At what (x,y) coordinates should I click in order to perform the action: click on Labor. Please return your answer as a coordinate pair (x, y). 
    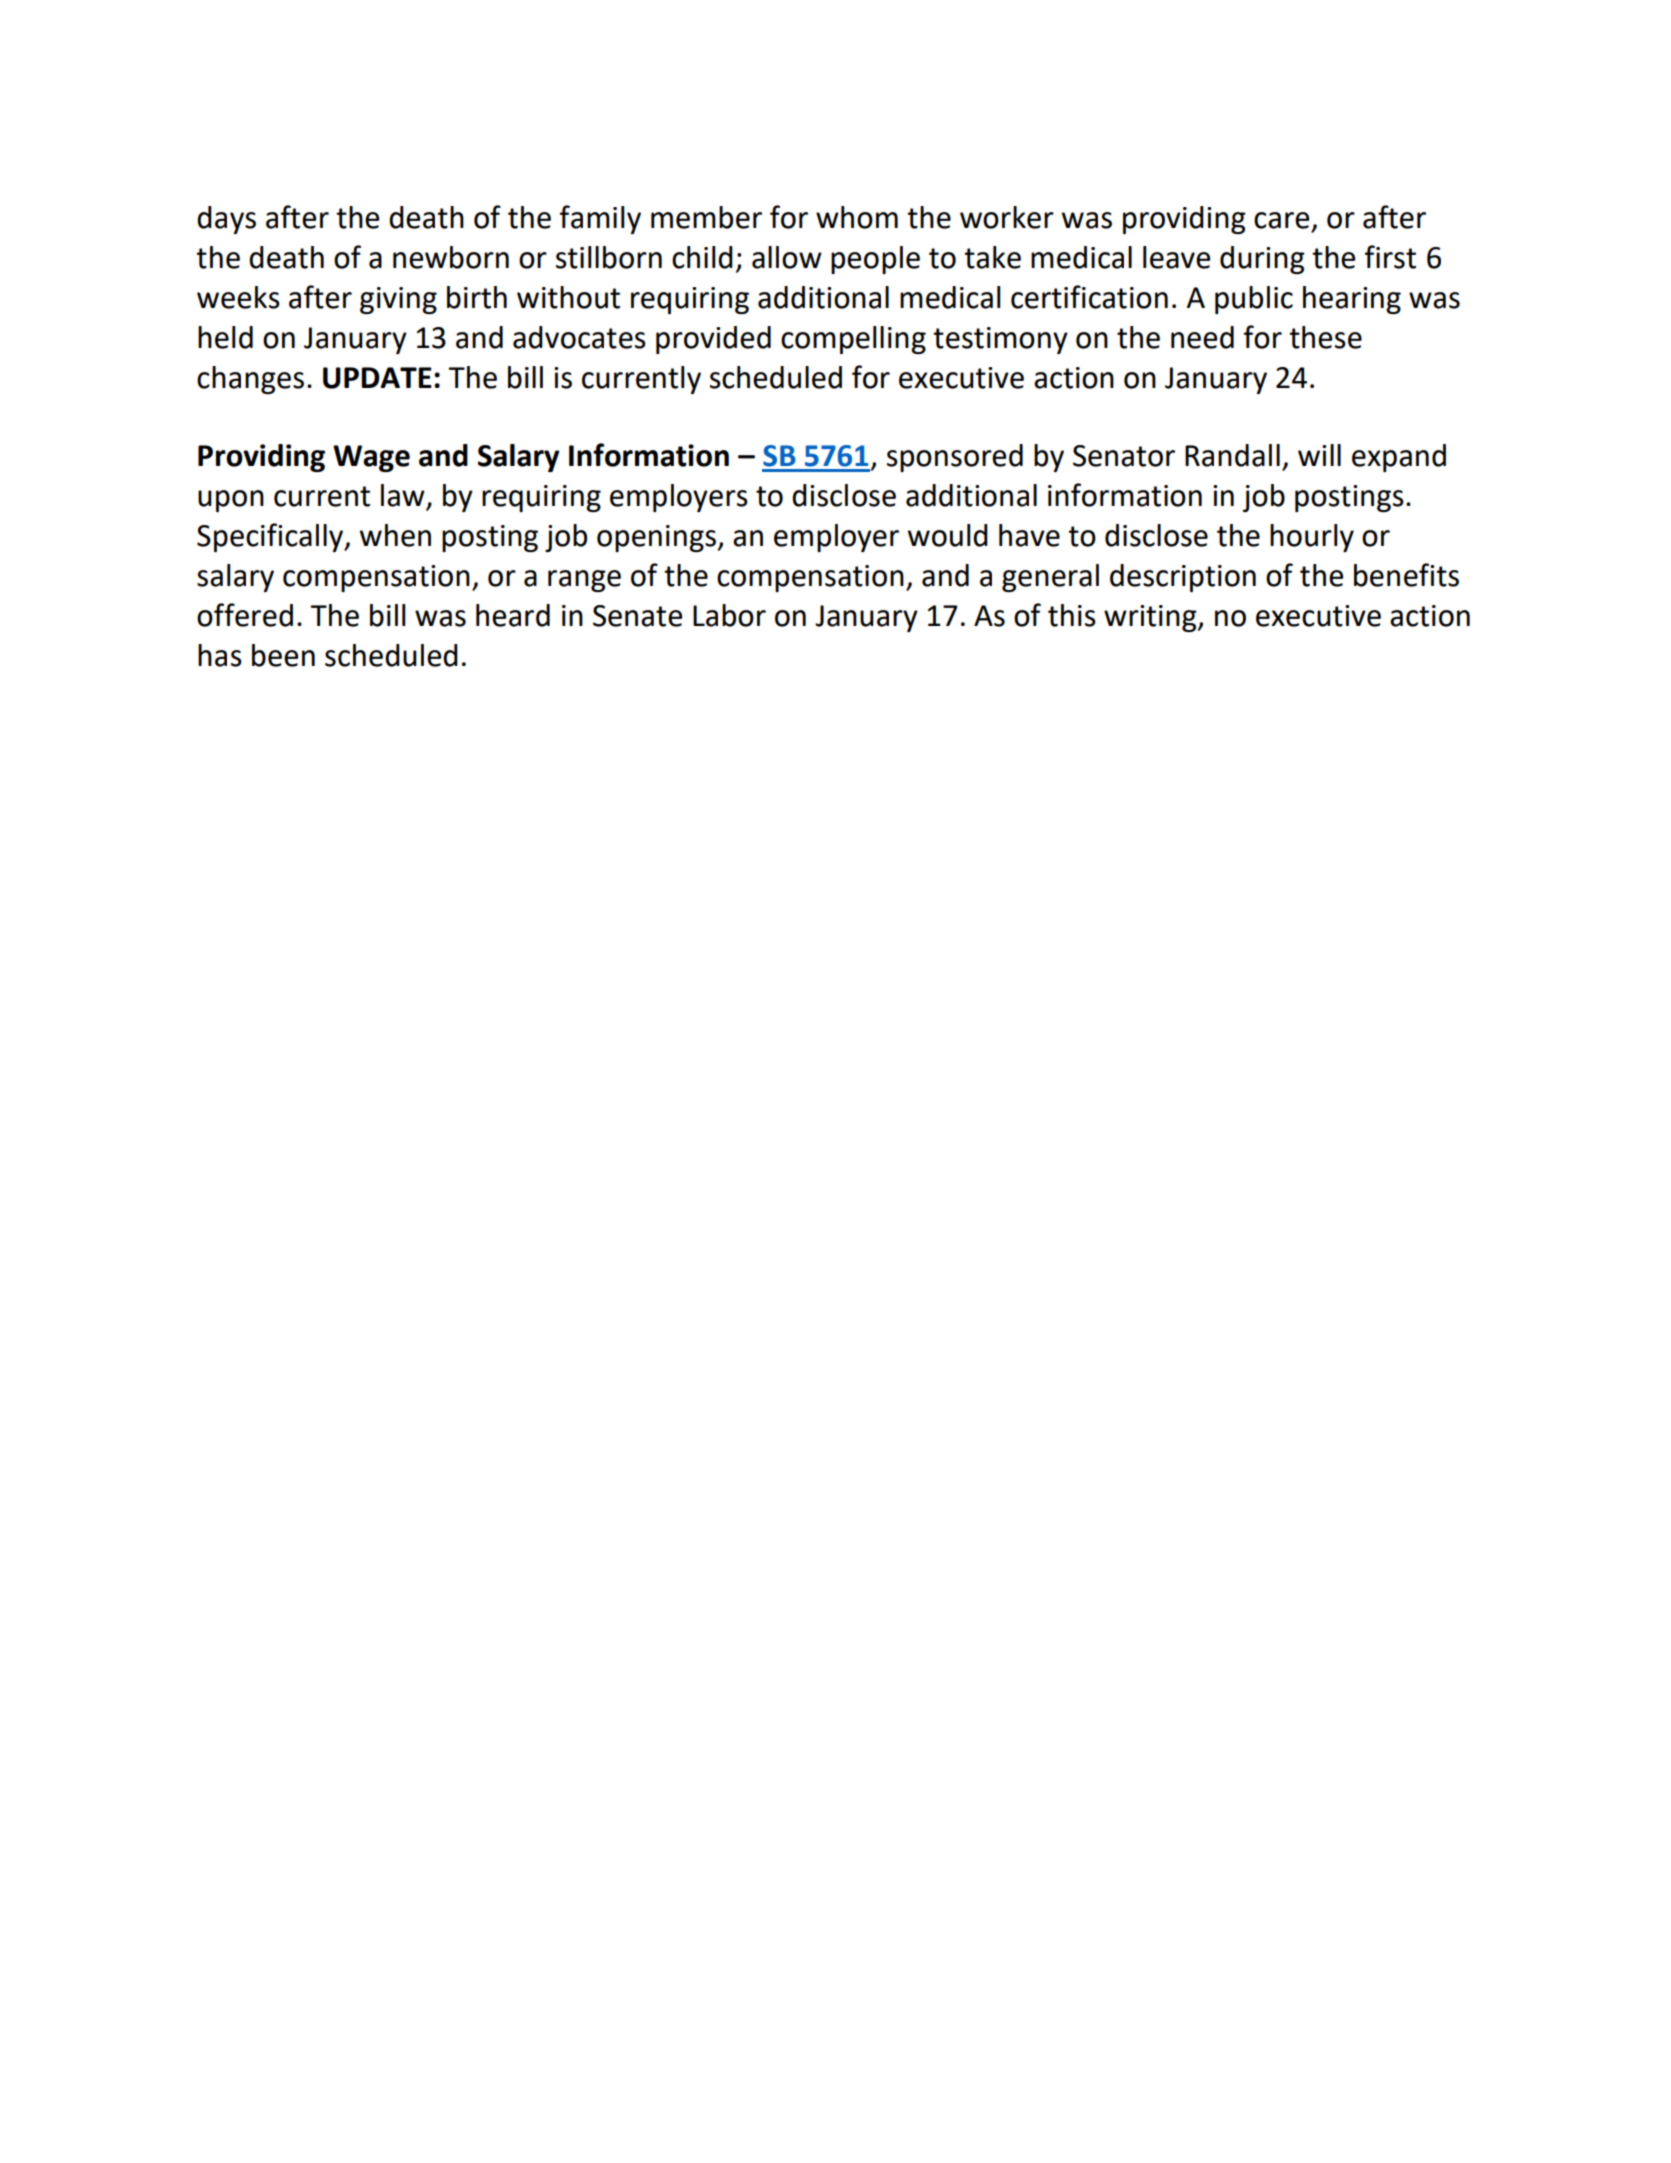
    Looking at the image, I should click on (729, 615).
